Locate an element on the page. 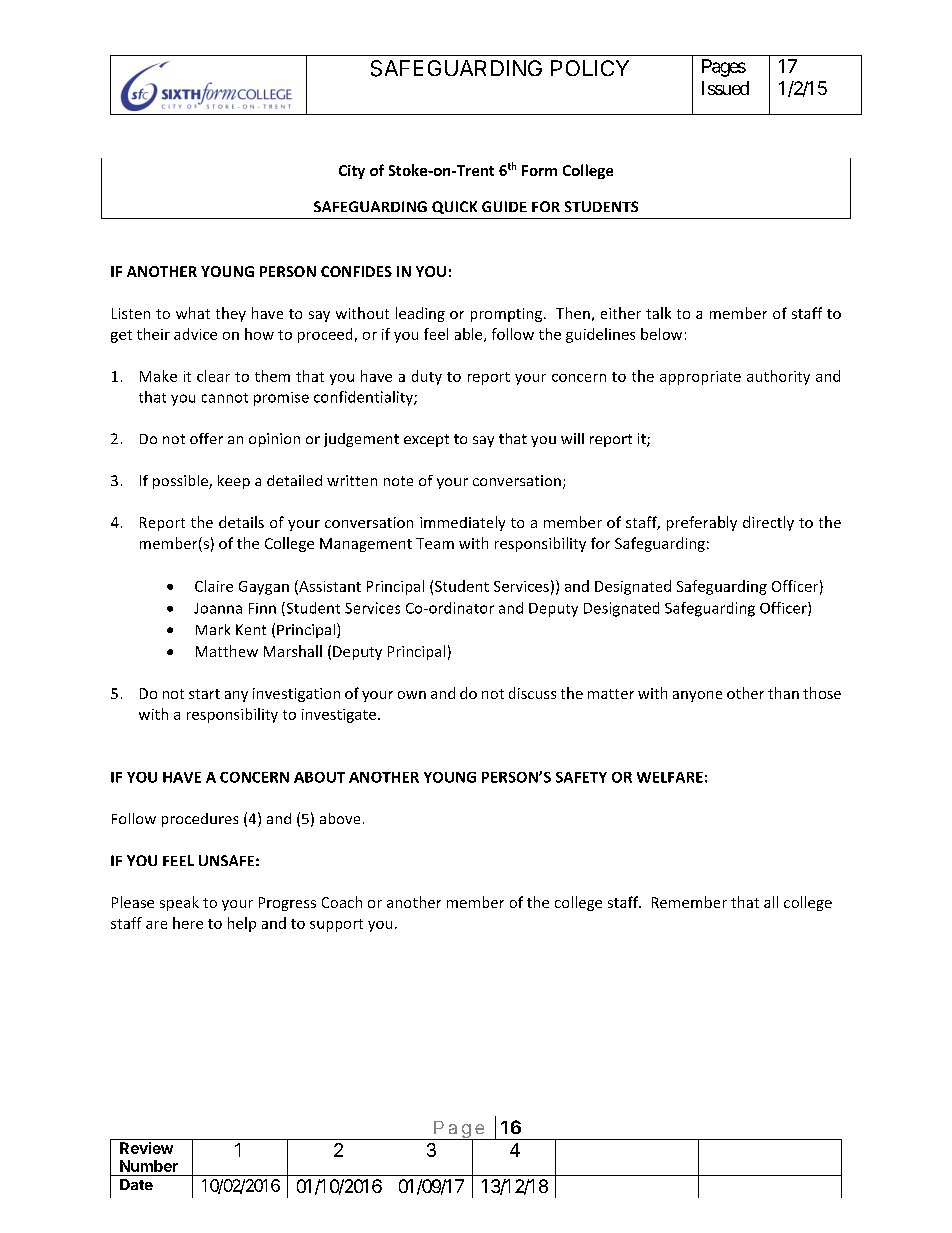  here is located at coordinates (188, 923).
